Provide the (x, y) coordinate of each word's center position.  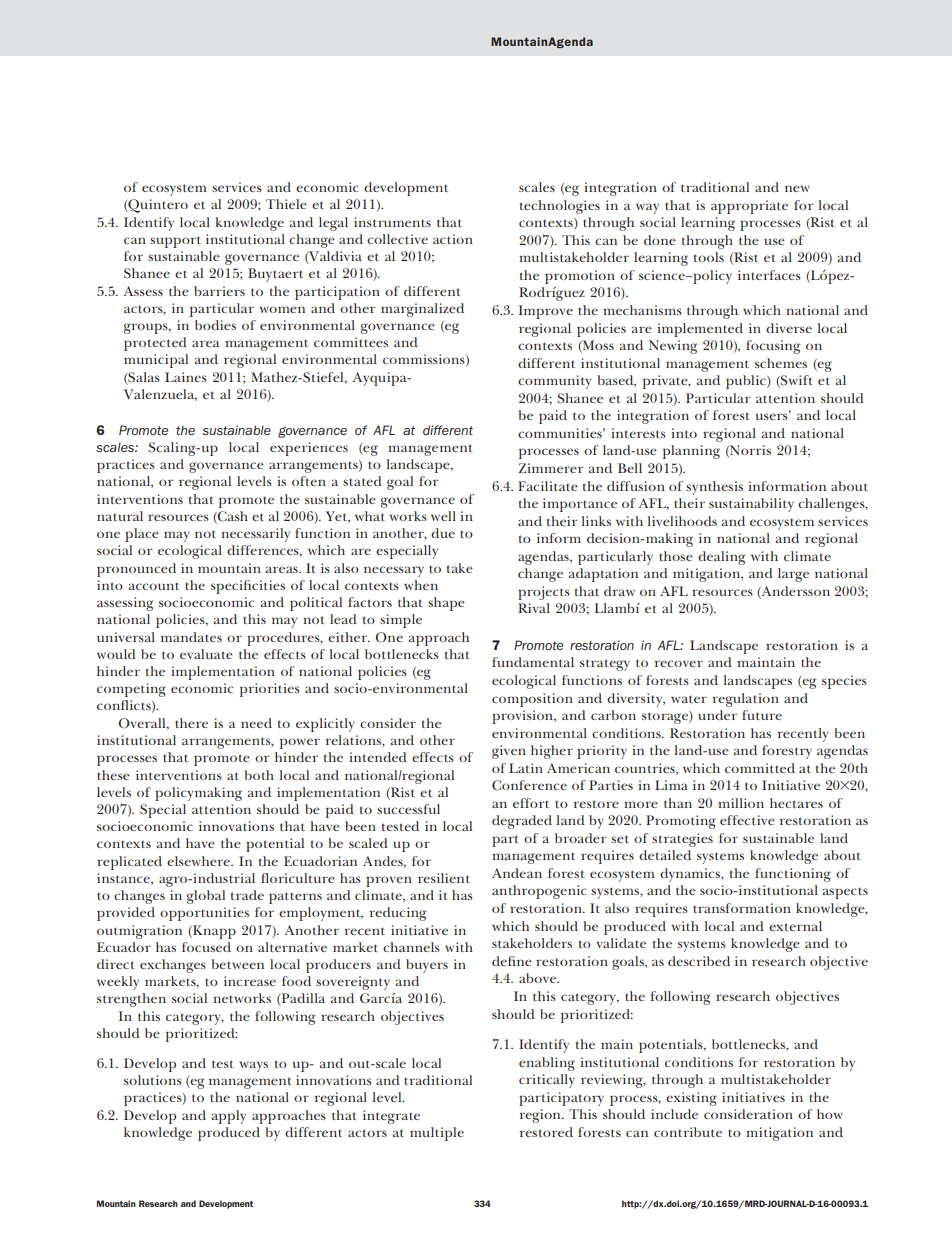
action (453, 239)
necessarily (255, 535)
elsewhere (199, 861)
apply (229, 1117)
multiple (437, 1134)
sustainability (751, 505)
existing (691, 1099)
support (175, 242)
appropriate (749, 207)
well (443, 516)
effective (747, 820)
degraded (522, 822)
